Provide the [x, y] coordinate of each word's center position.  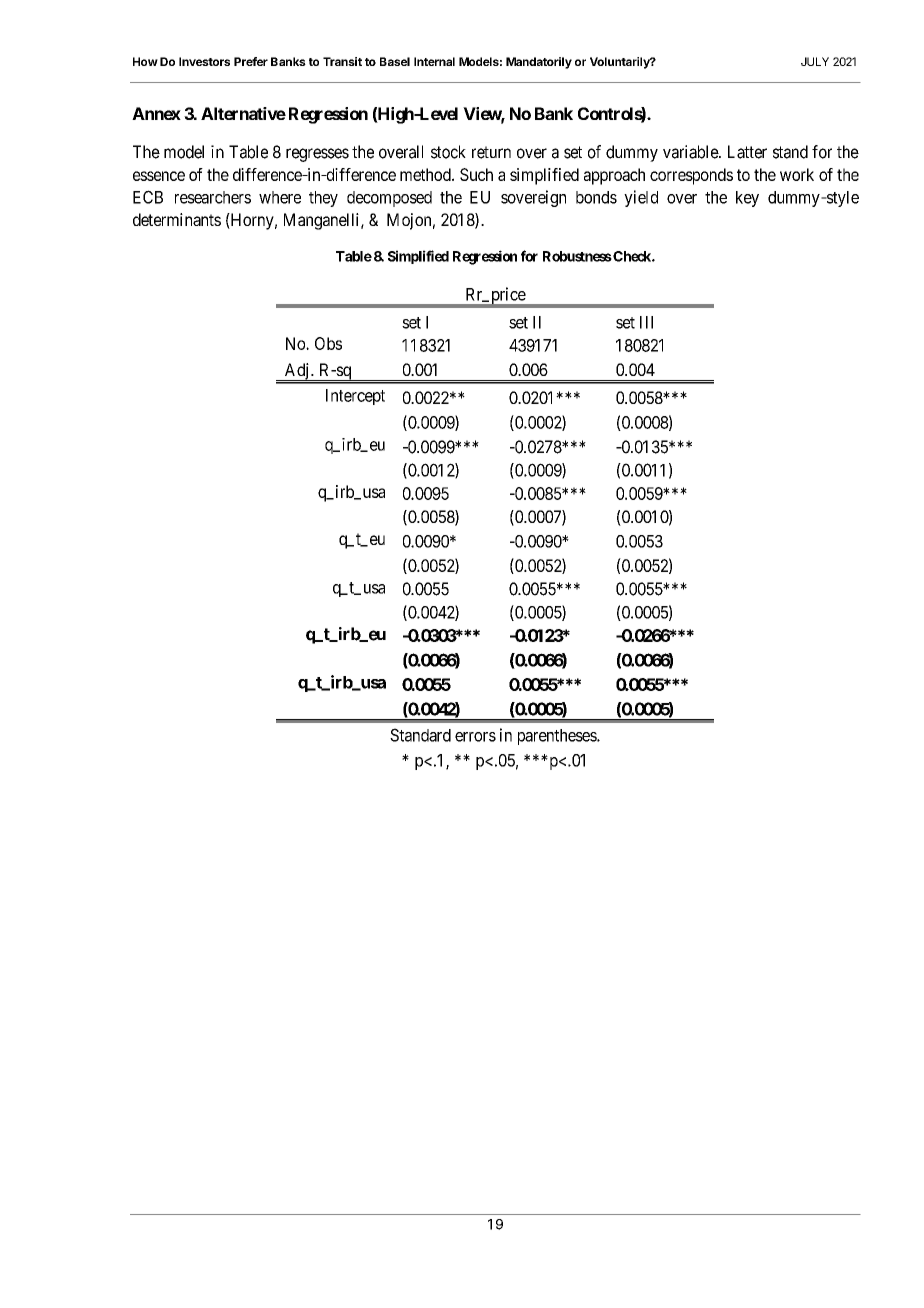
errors [475, 737]
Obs [328, 343]
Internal [434, 61]
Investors [204, 61]
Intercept [355, 397]
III [646, 322]
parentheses [558, 737]
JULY [815, 61]
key [747, 199]
